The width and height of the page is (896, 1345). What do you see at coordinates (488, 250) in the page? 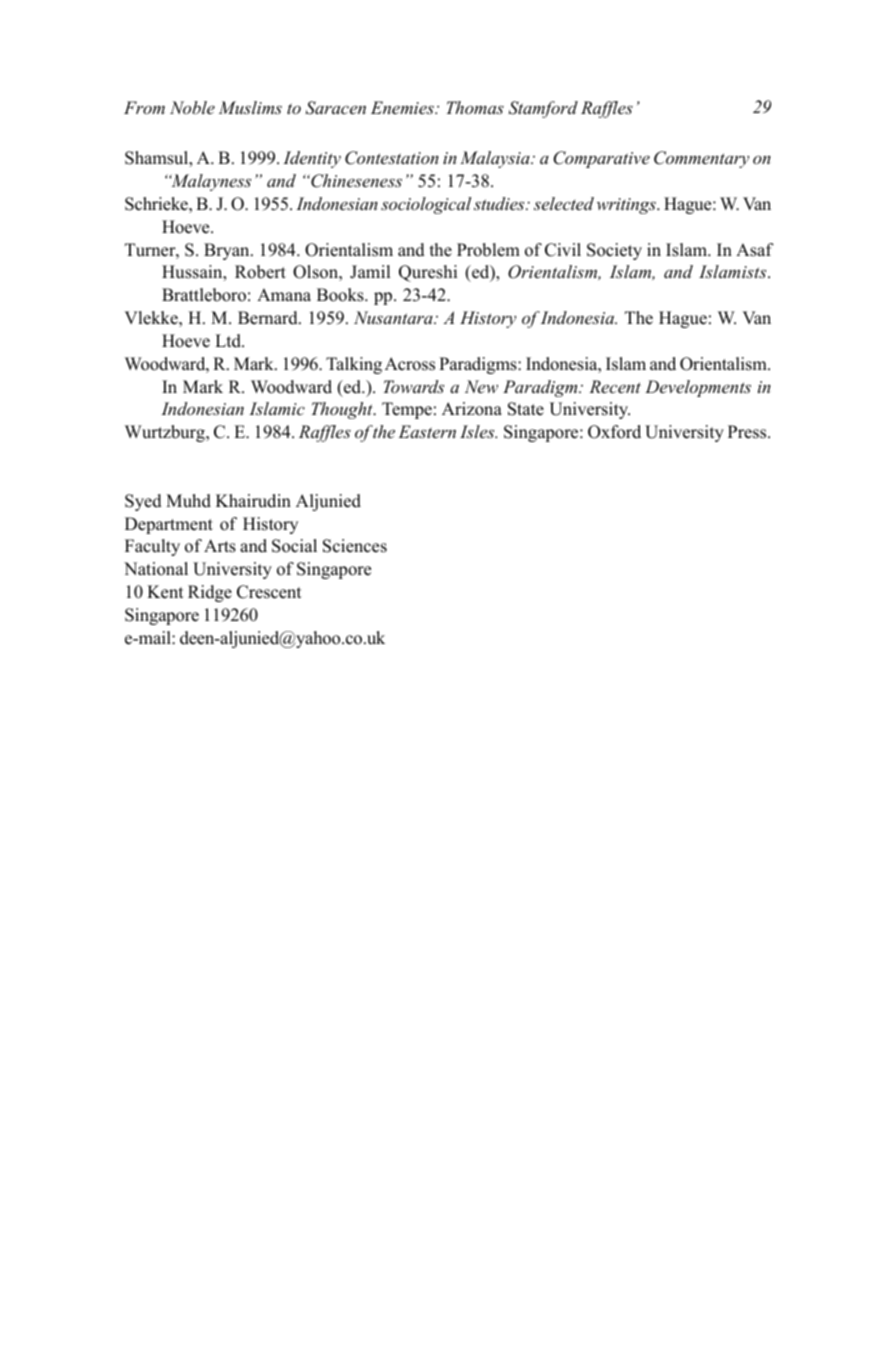
I see `Problem` at bounding box center [488, 250].
